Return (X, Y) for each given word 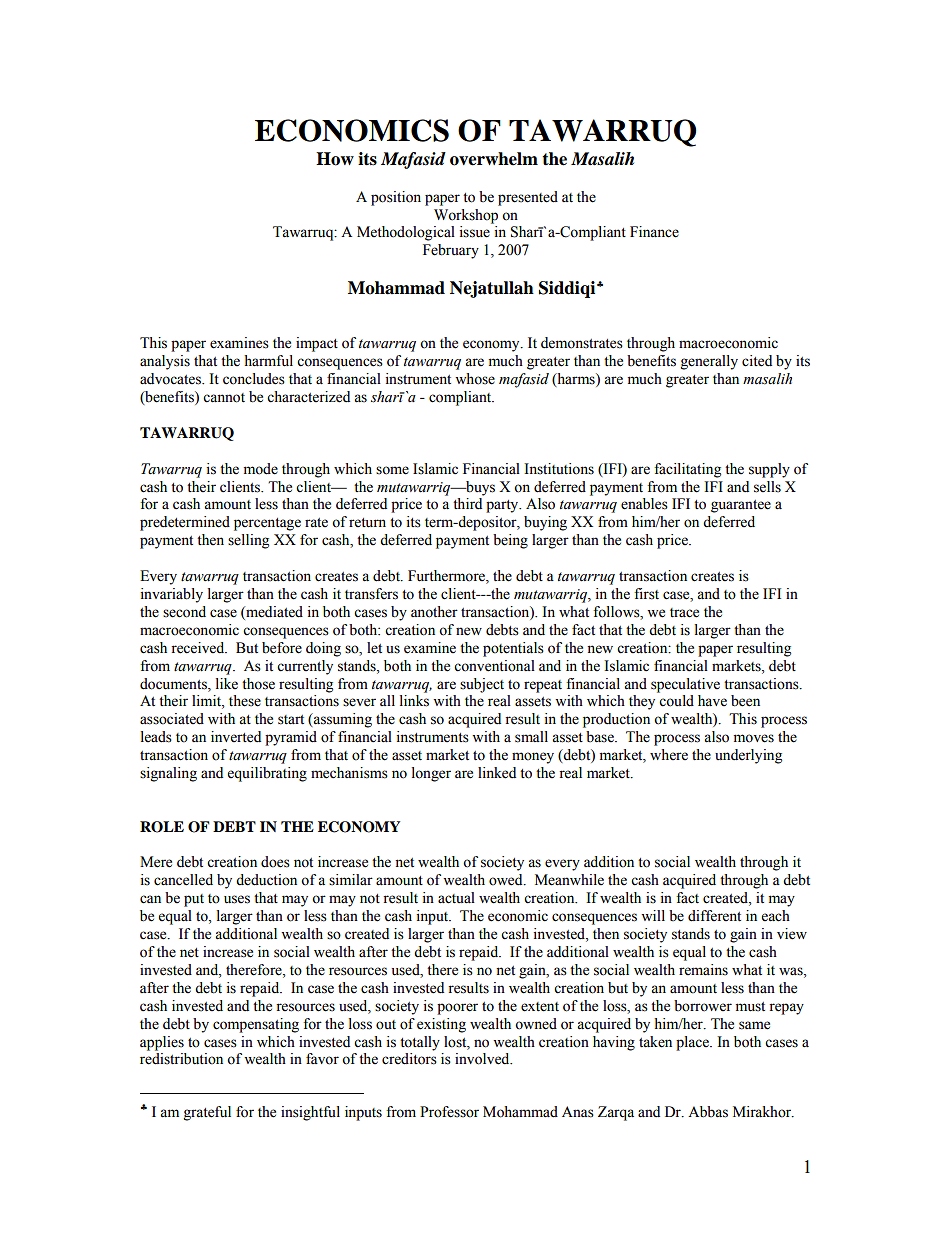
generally (709, 362)
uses (237, 899)
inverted (236, 737)
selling (248, 541)
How (335, 159)
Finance (654, 232)
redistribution (181, 1059)
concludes (254, 379)
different (714, 916)
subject (482, 685)
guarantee (741, 506)
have (712, 701)
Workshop (466, 216)
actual (456, 898)
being (510, 541)
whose (475, 379)
